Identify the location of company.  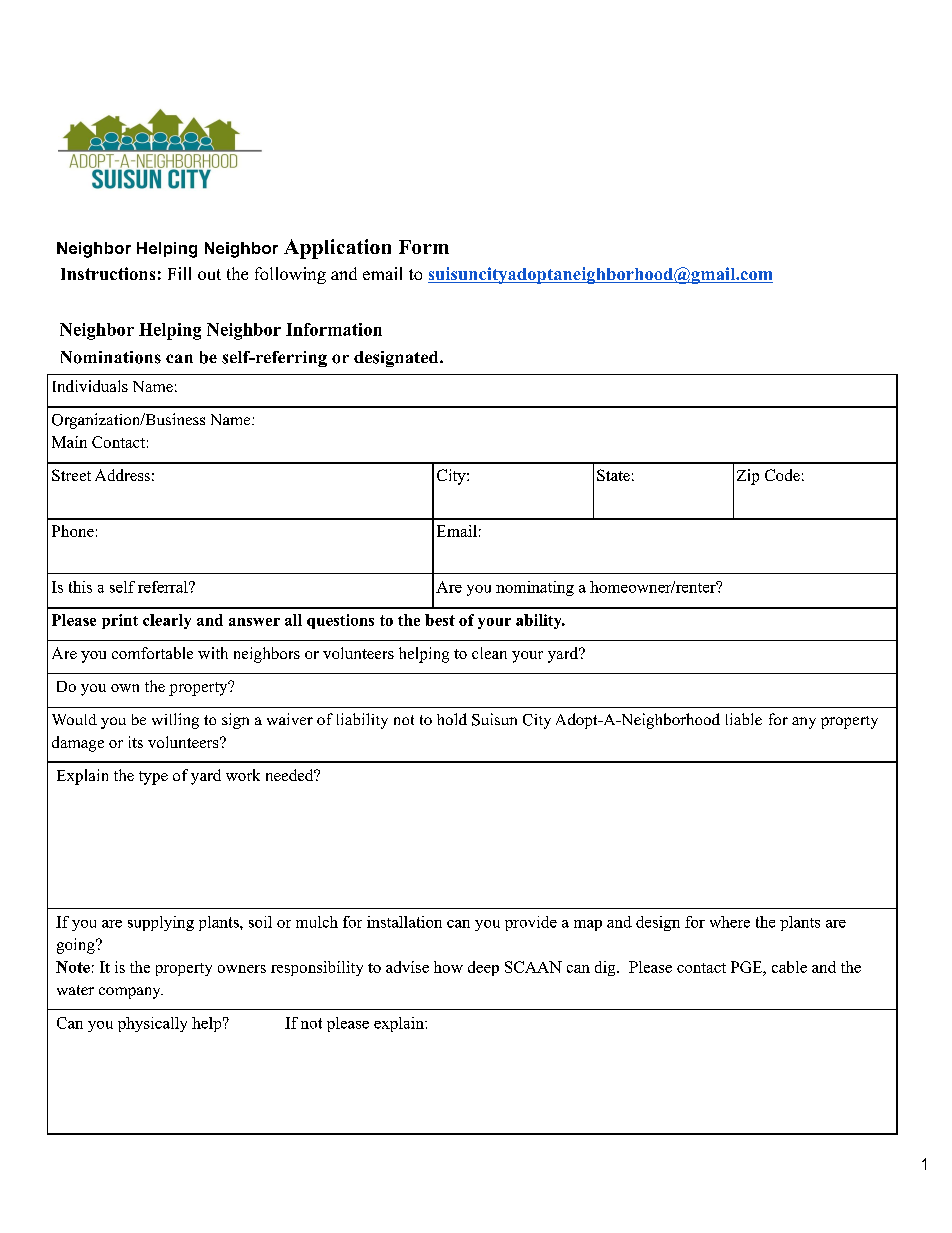
(131, 993).
